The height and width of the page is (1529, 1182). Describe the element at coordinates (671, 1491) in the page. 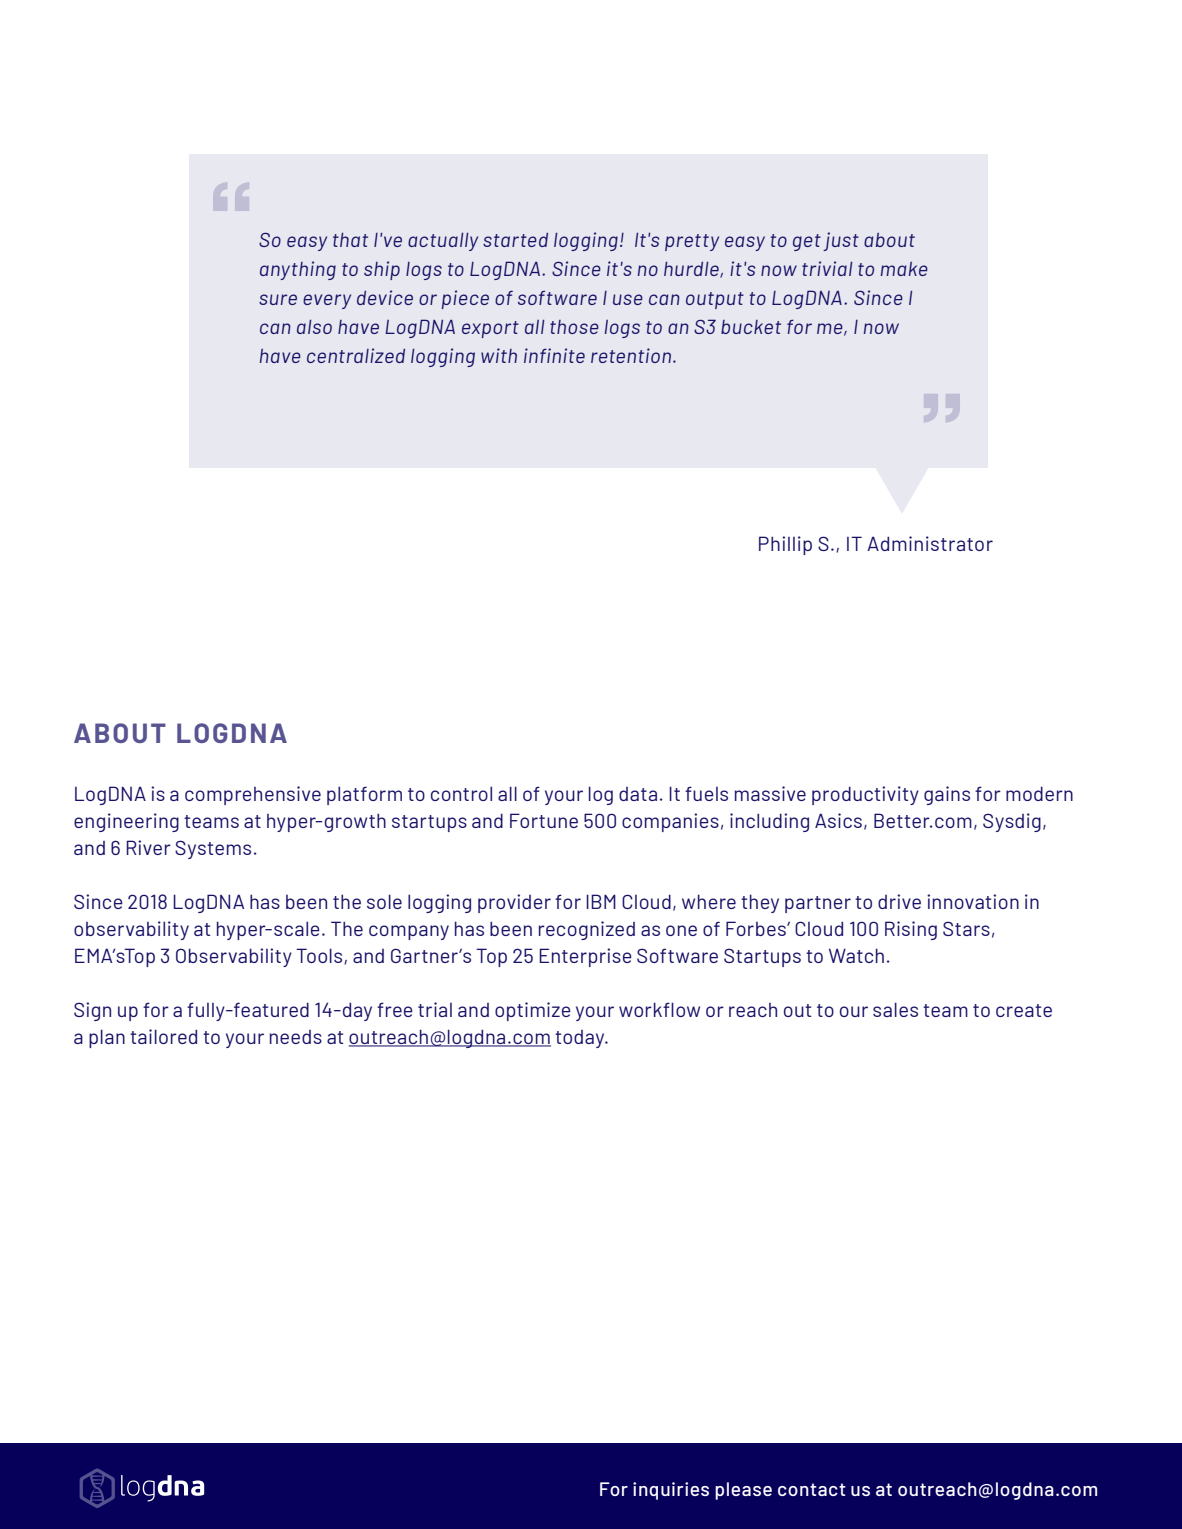

I see `inquiries` at that location.
